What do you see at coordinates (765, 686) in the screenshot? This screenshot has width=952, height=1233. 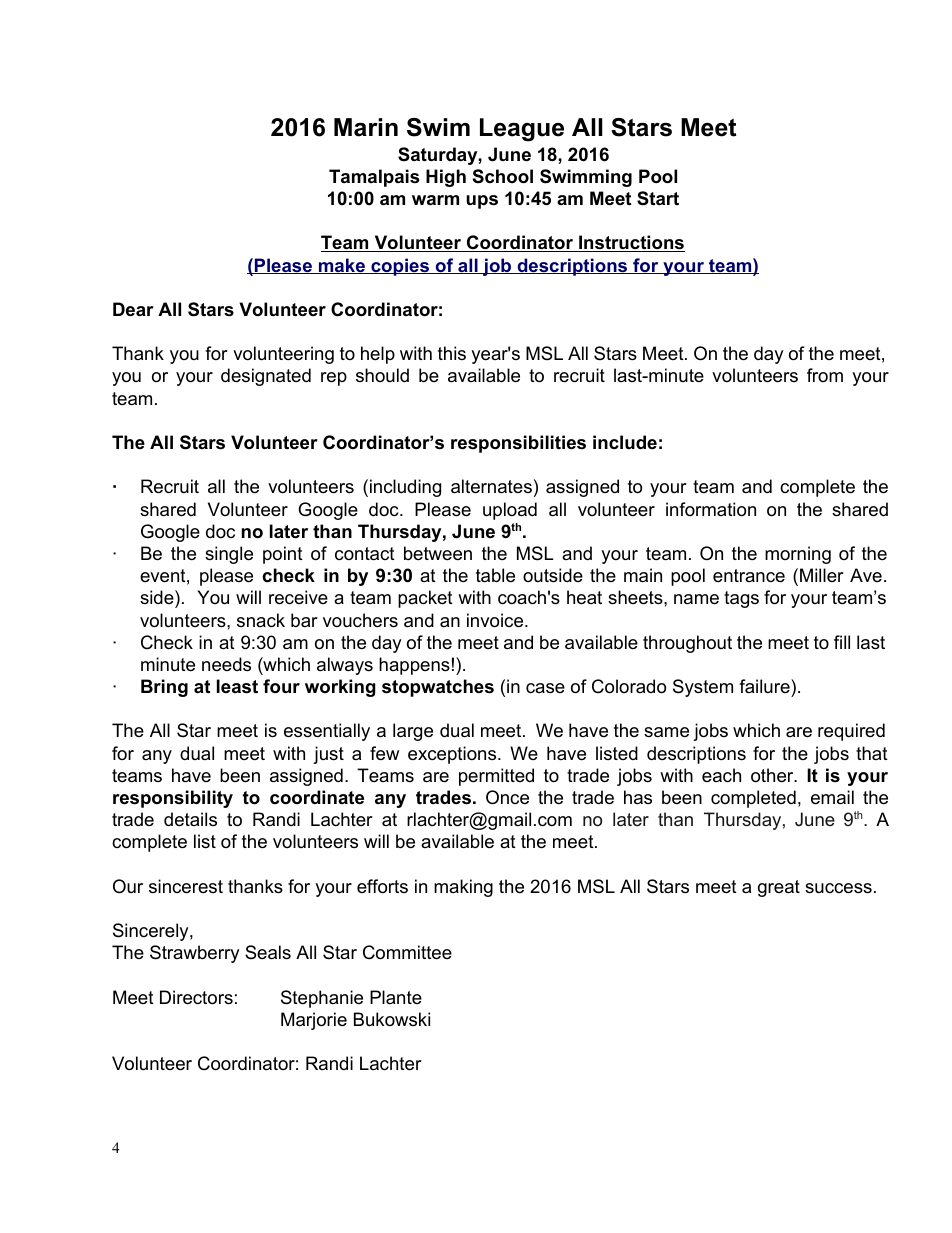 I see `failure` at bounding box center [765, 686].
